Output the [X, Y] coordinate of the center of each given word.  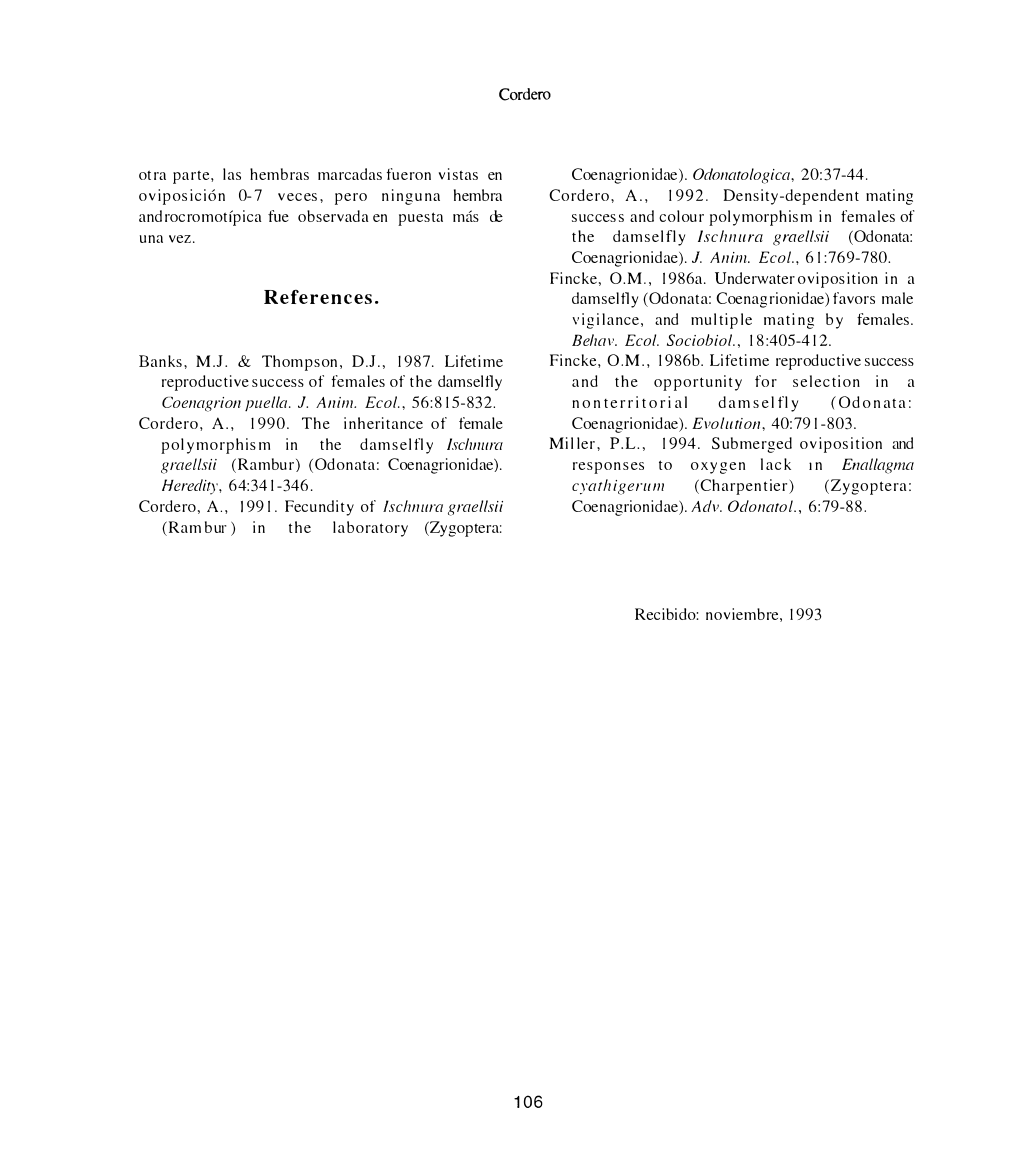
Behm [594, 340]
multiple [721, 321]
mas [466, 216]
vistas [458, 174]
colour [681, 216]
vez [181, 239]
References [318, 297]
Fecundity [319, 508]
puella [267, 404]
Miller [574, 443]
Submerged [752, 445]
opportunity [698, 383]
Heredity [191, 487]
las [232, 174]
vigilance [605, 321]
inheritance [383, 423]
